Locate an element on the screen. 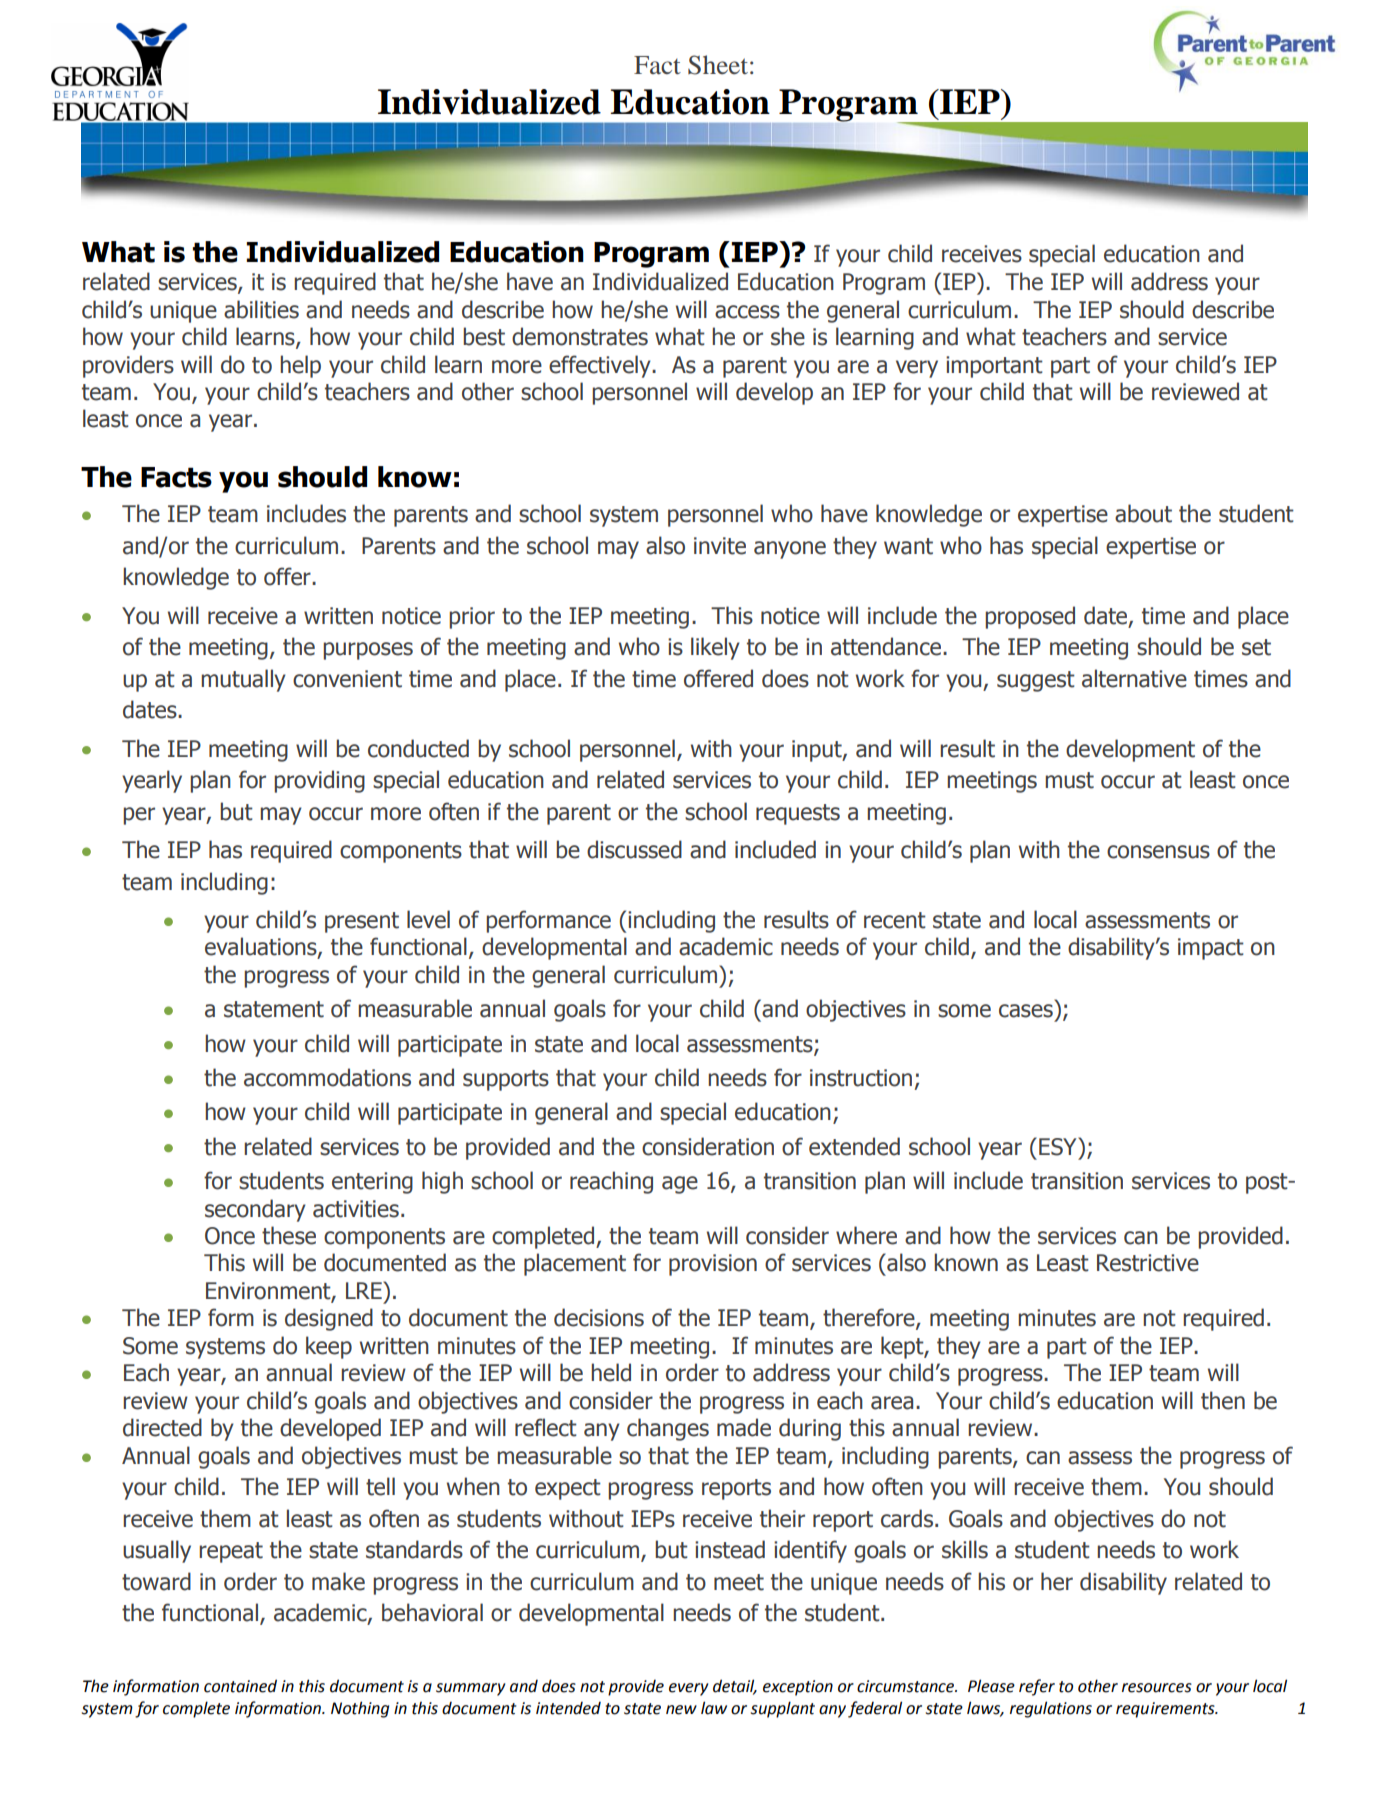 This screenshot has width=1390, height=1799. purposes is located at coordinates (368, 651).
